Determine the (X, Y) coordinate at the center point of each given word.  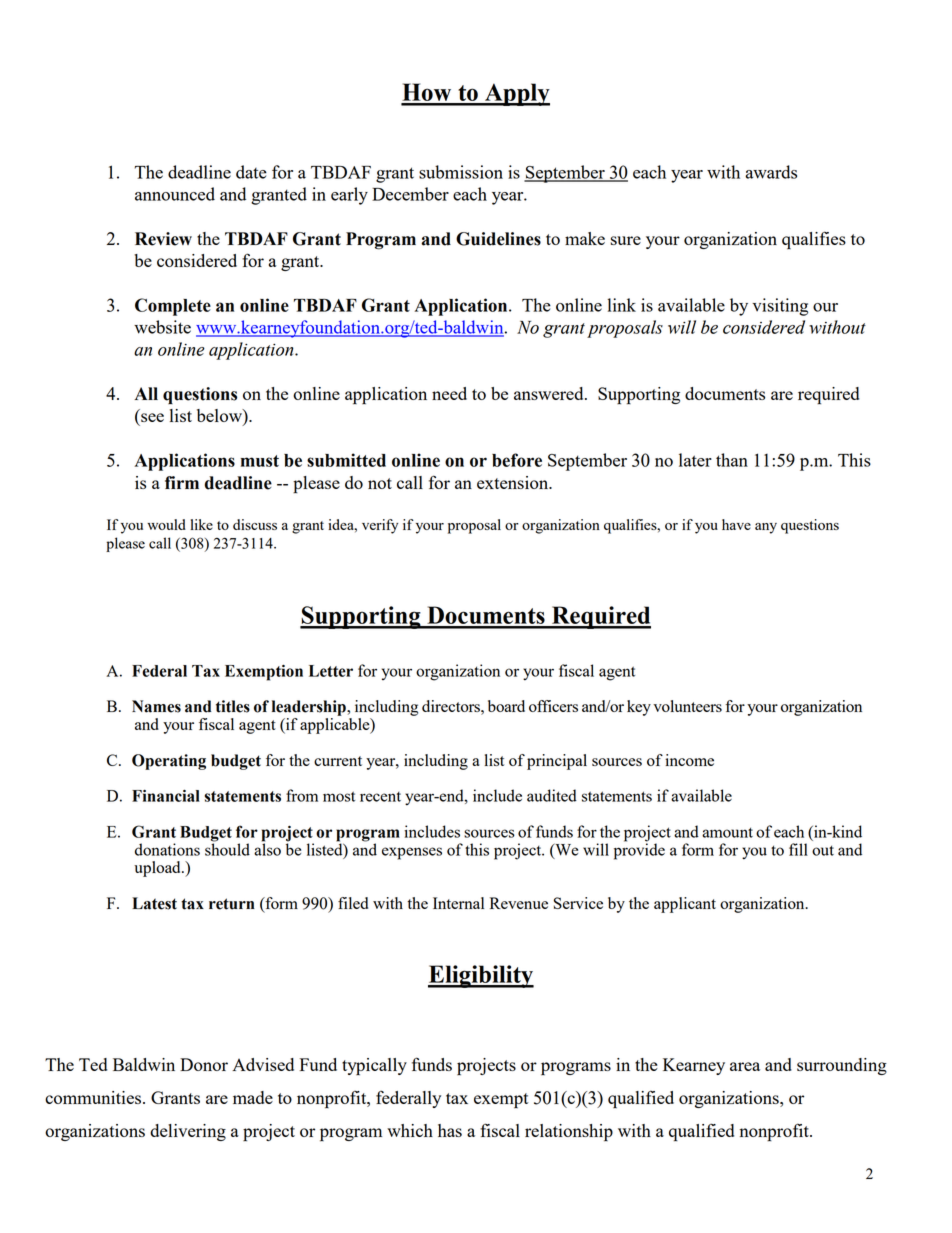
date (251, 172)
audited (552, 795)
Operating (169, 762)
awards (771, 172)
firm (182, 482)
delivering (188, 1132)
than (732, 460)
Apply (516, 94)
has (450, 1130)
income (689, 760)
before (517, 460)
